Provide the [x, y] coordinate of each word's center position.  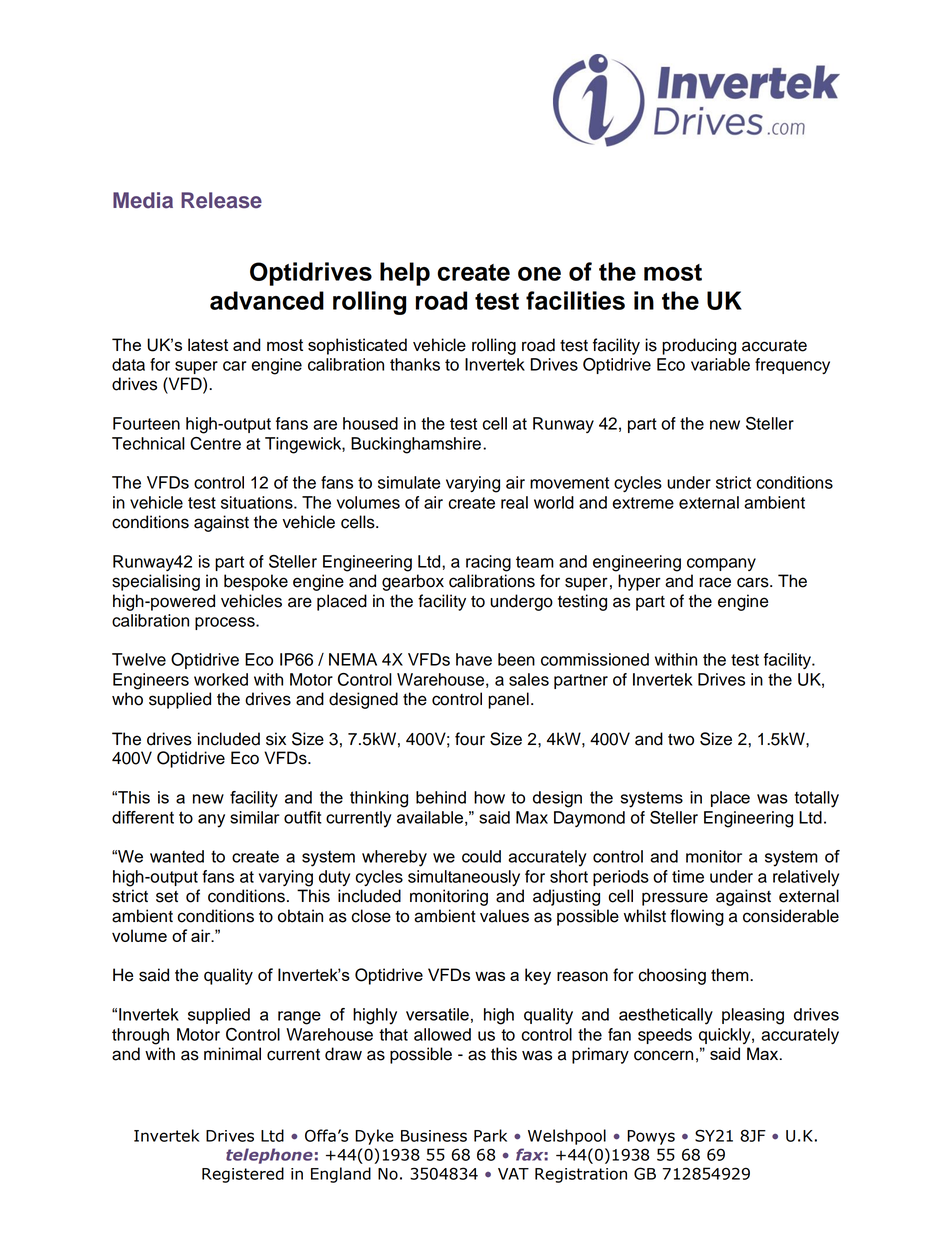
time [688, 876]
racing [488, 563]
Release [221, 200]
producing [699, 346]
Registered [243, 1175]
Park [490, 1135]
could [481, 856]
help [405, 274]
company [721, 564]
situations [258, 502]
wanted [177, 856]
